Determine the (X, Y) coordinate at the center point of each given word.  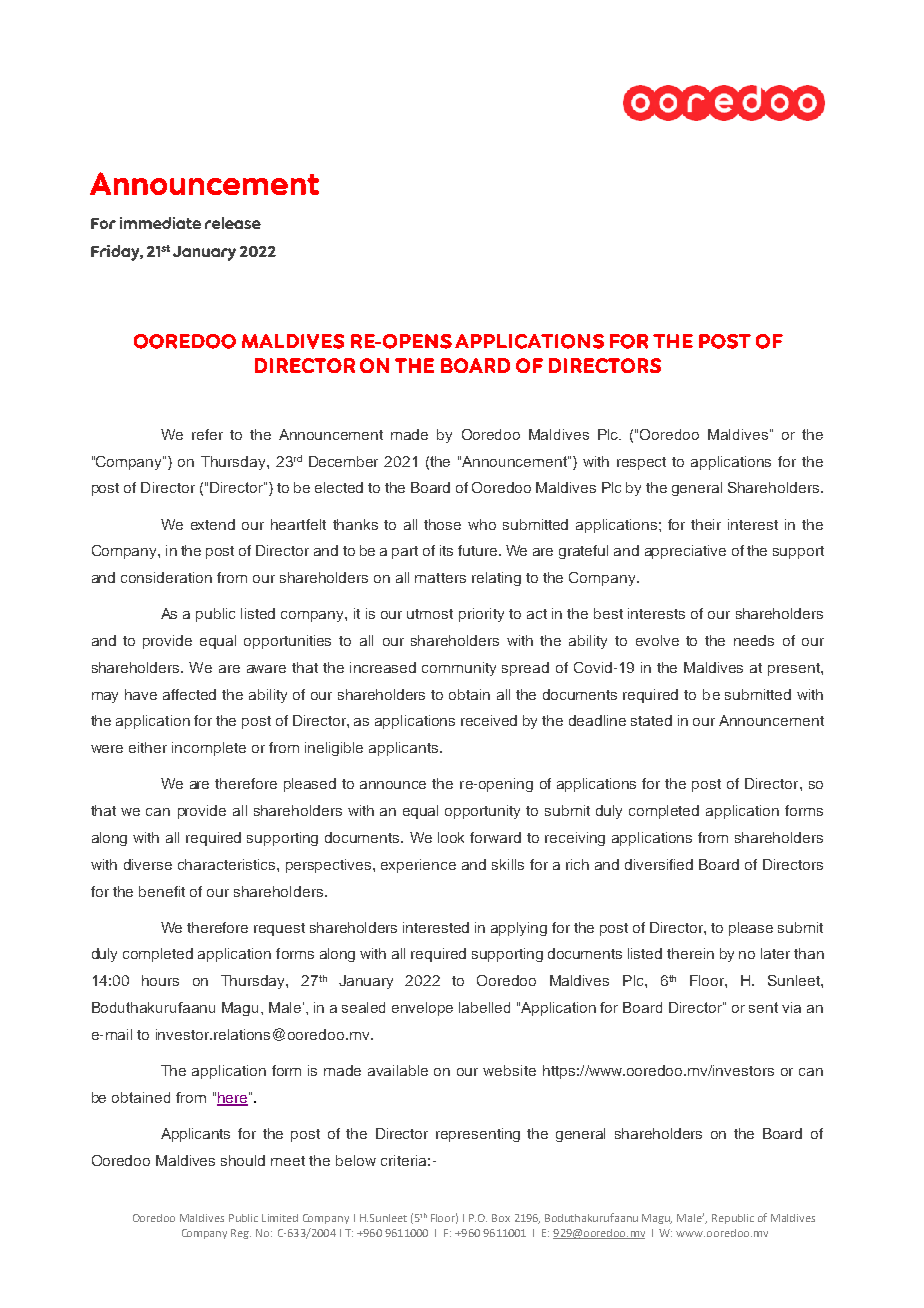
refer (207, 434)
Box (501, 1218)
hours (160, 980)
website (509, 1070)
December (343, 461)
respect (641, 463)
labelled (484, 1007)
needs (754, 640)
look (451, 837)
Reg (241, 1234)
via (791, 1007)
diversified (659, 864)
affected (189, 694)
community (459, 669)
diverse (148, 864)
